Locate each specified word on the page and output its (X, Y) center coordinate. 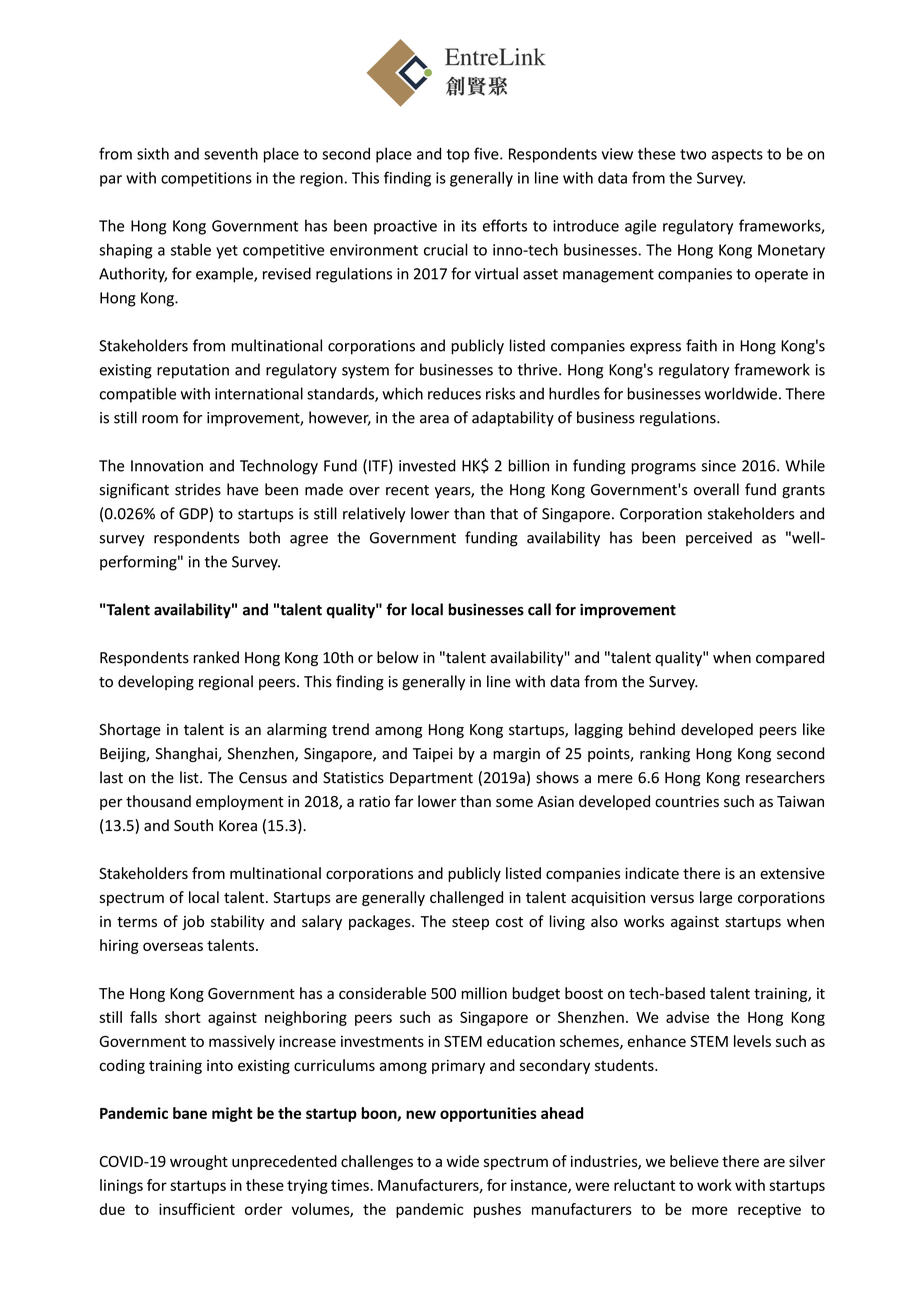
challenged (466, 898)
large (716, 898)
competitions (206, 179)
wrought (199, 1162)
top (458, 156)
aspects (737, 156)
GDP (193, 514)
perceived (719, 538)
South (193, 825)
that (504, 513)
